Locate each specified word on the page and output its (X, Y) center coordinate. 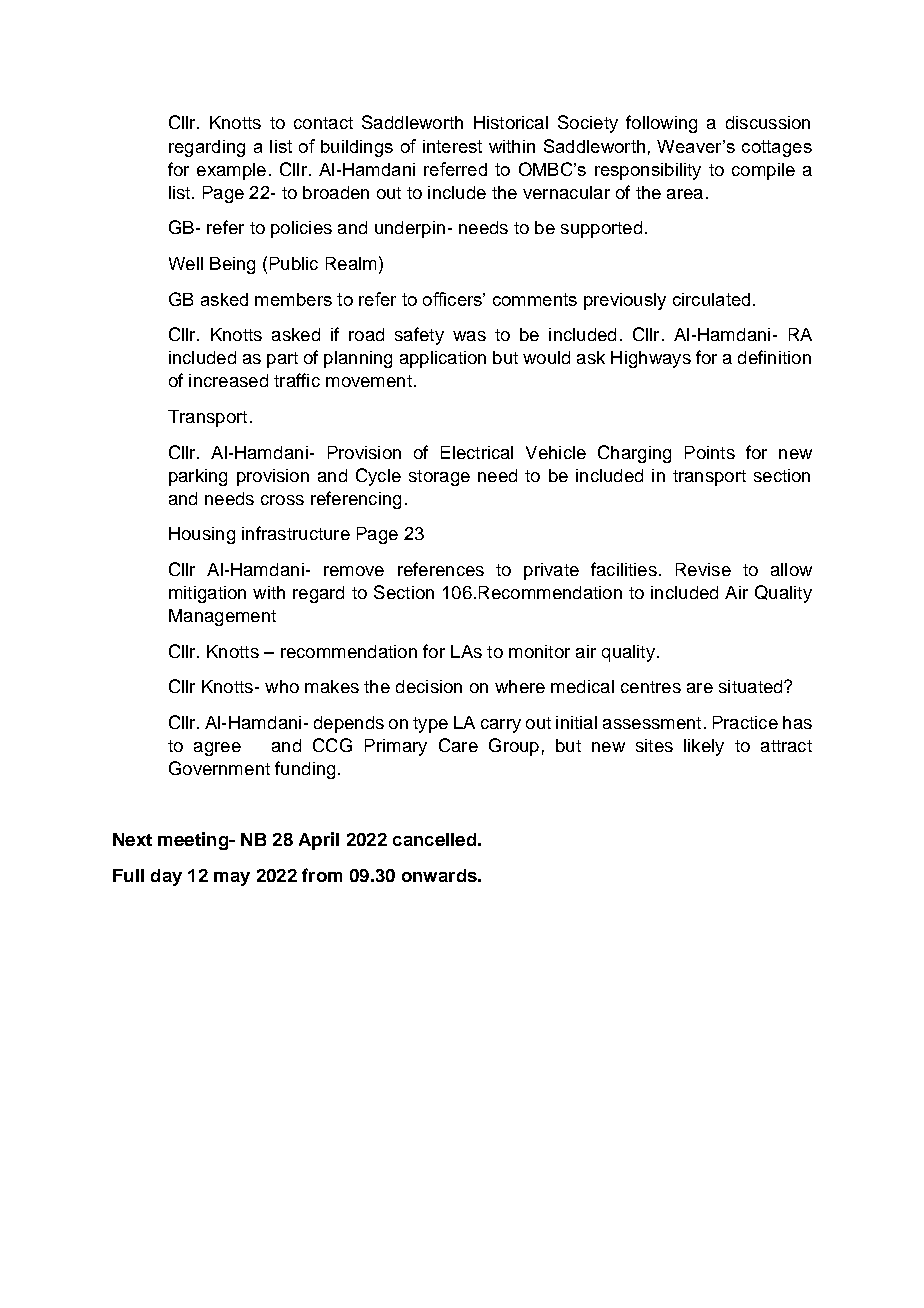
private (551, 571)
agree (217, 749)
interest (452, 146)
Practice (745, 722)
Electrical (477, 452)
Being (232, 265)
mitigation (207, 594)
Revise (703, 569)
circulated (711, 299)
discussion (768, 122)
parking (198, 477)
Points (710, 452)
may (232, 879)
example (231, 171)
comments (535, 299)
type (430, 725)
